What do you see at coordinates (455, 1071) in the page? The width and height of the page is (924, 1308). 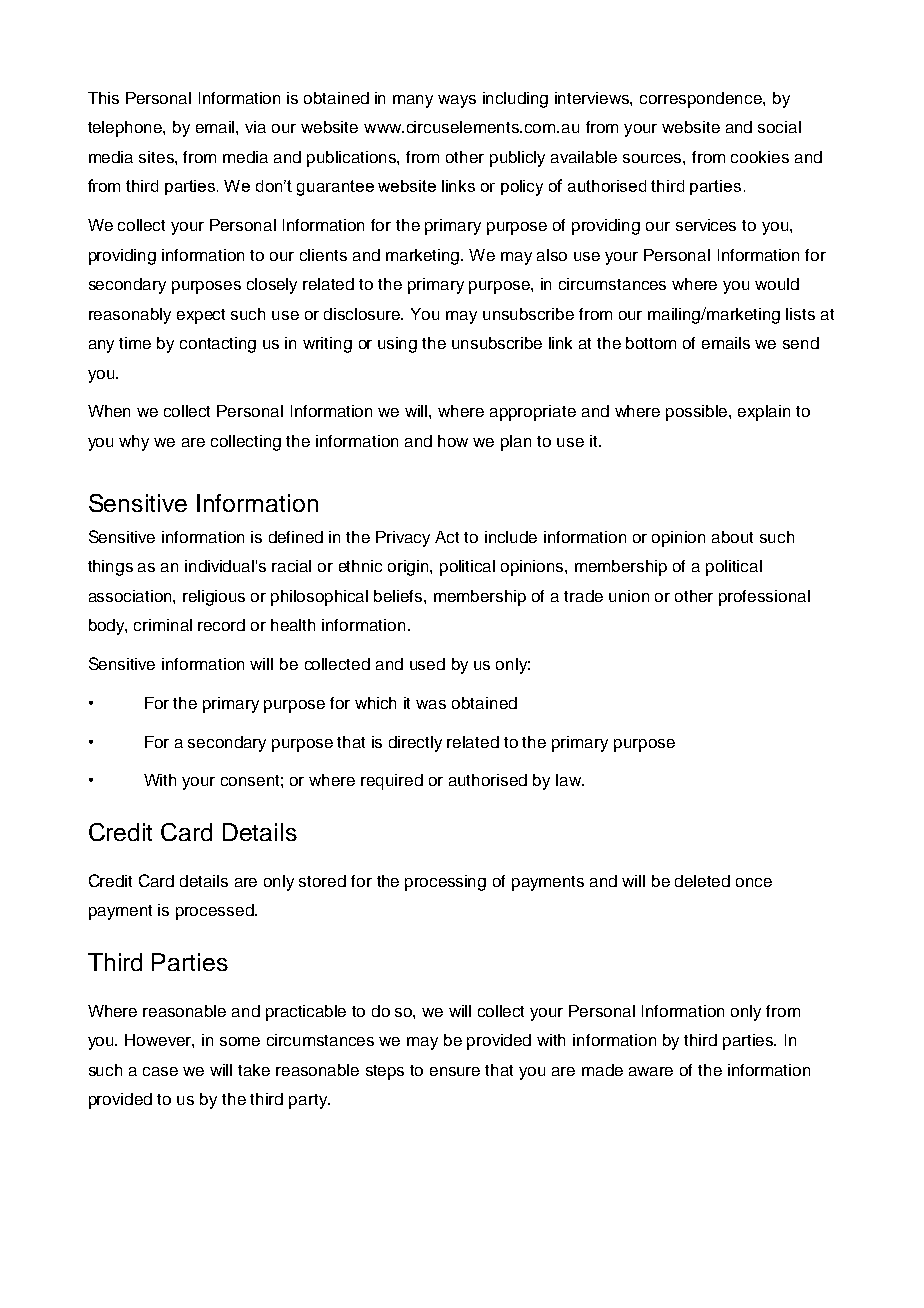 I see `ensure` at bounding box center [455, 1071].
